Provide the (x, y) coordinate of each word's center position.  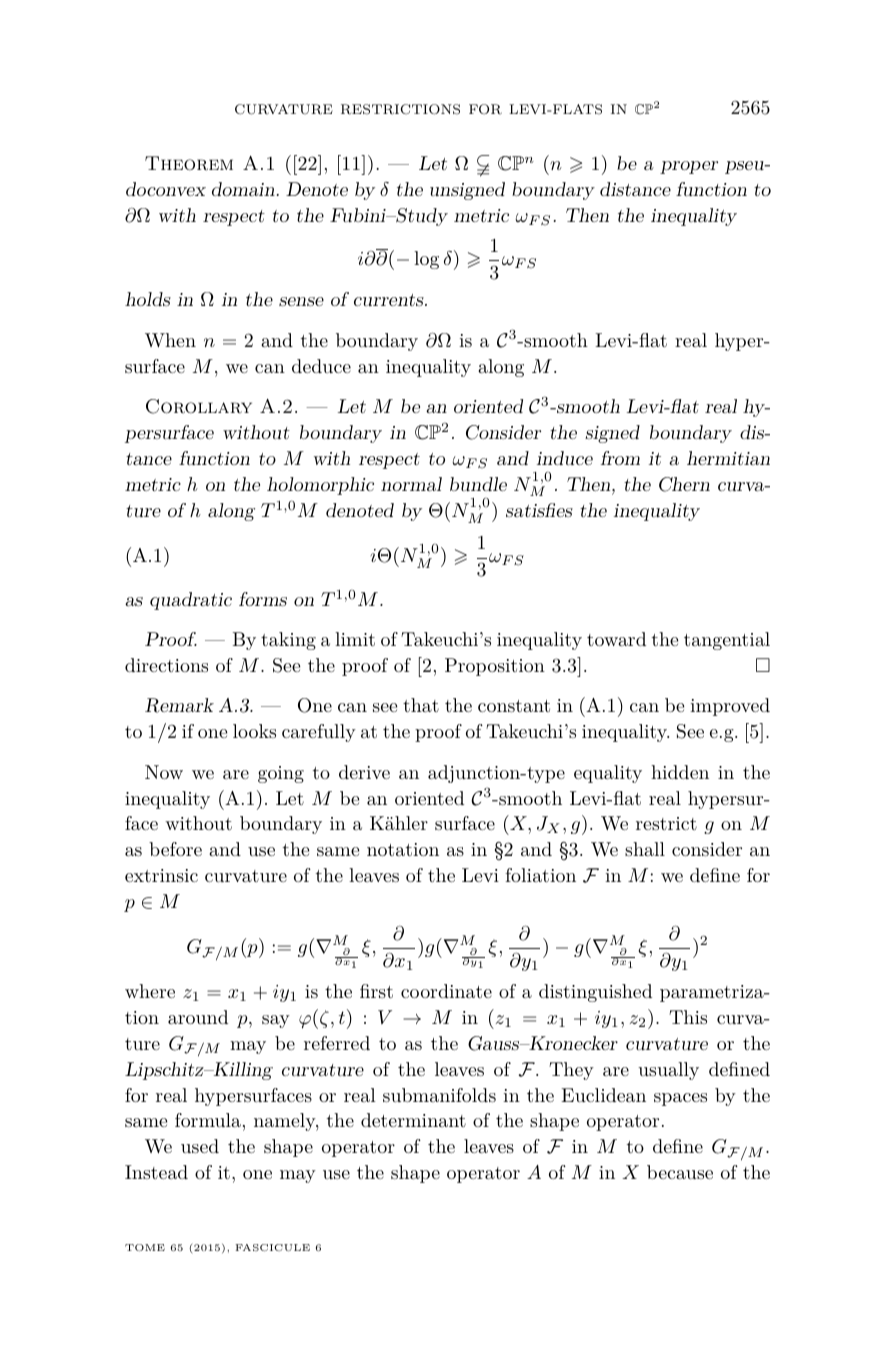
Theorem (189, 163)
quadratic (191, 601)
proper (689, 167)
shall (645, 849)
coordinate (446, 991)
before (175, 849)
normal (411, 484)
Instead (156, 1172)
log (426, 260)
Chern (684, 484)
